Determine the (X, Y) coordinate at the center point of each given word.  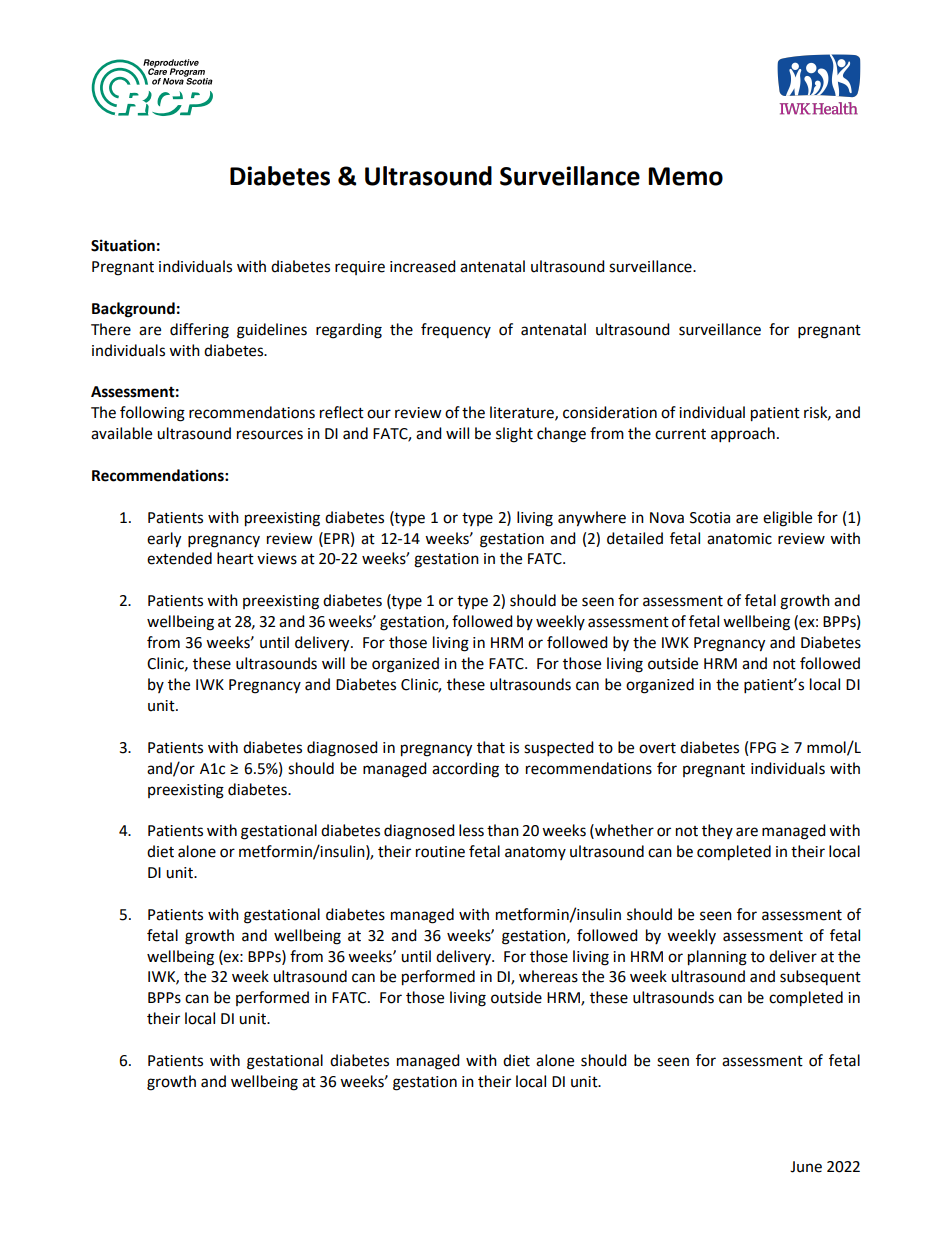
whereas (548, 976)
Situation (123, 245)
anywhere (592, 519)
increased (423, 266)
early (164, 540)
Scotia (710, 518)
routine (440, 852)
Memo (685, 176)
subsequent (820, 977)
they (717, 831)
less (471, 830)
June (806, 1167)
